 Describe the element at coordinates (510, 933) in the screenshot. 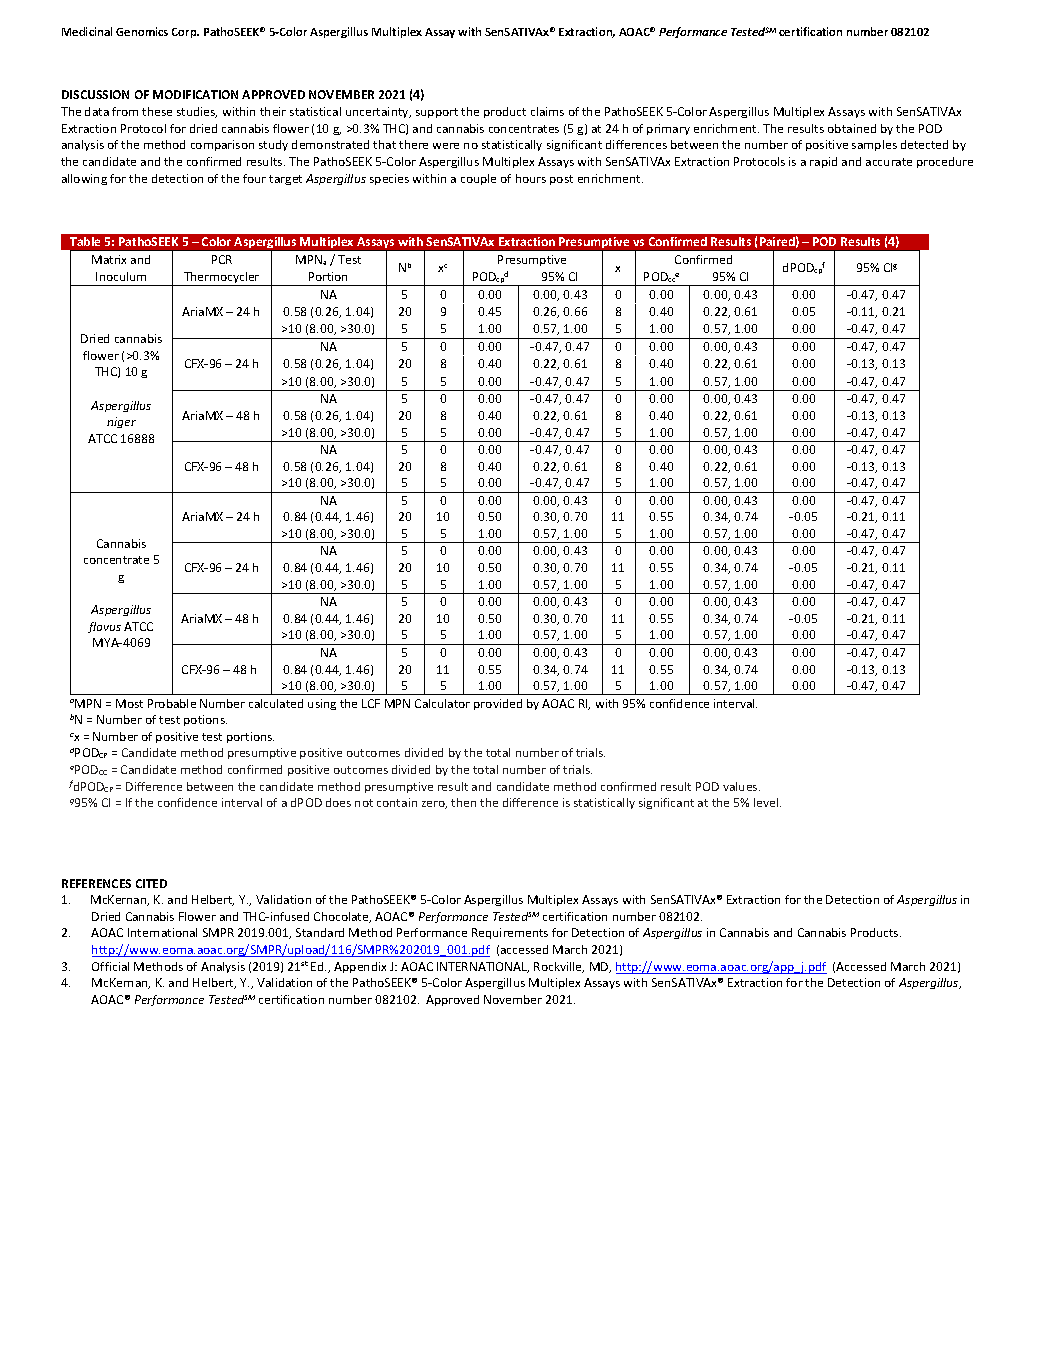

I see `Requirements` at that location.
